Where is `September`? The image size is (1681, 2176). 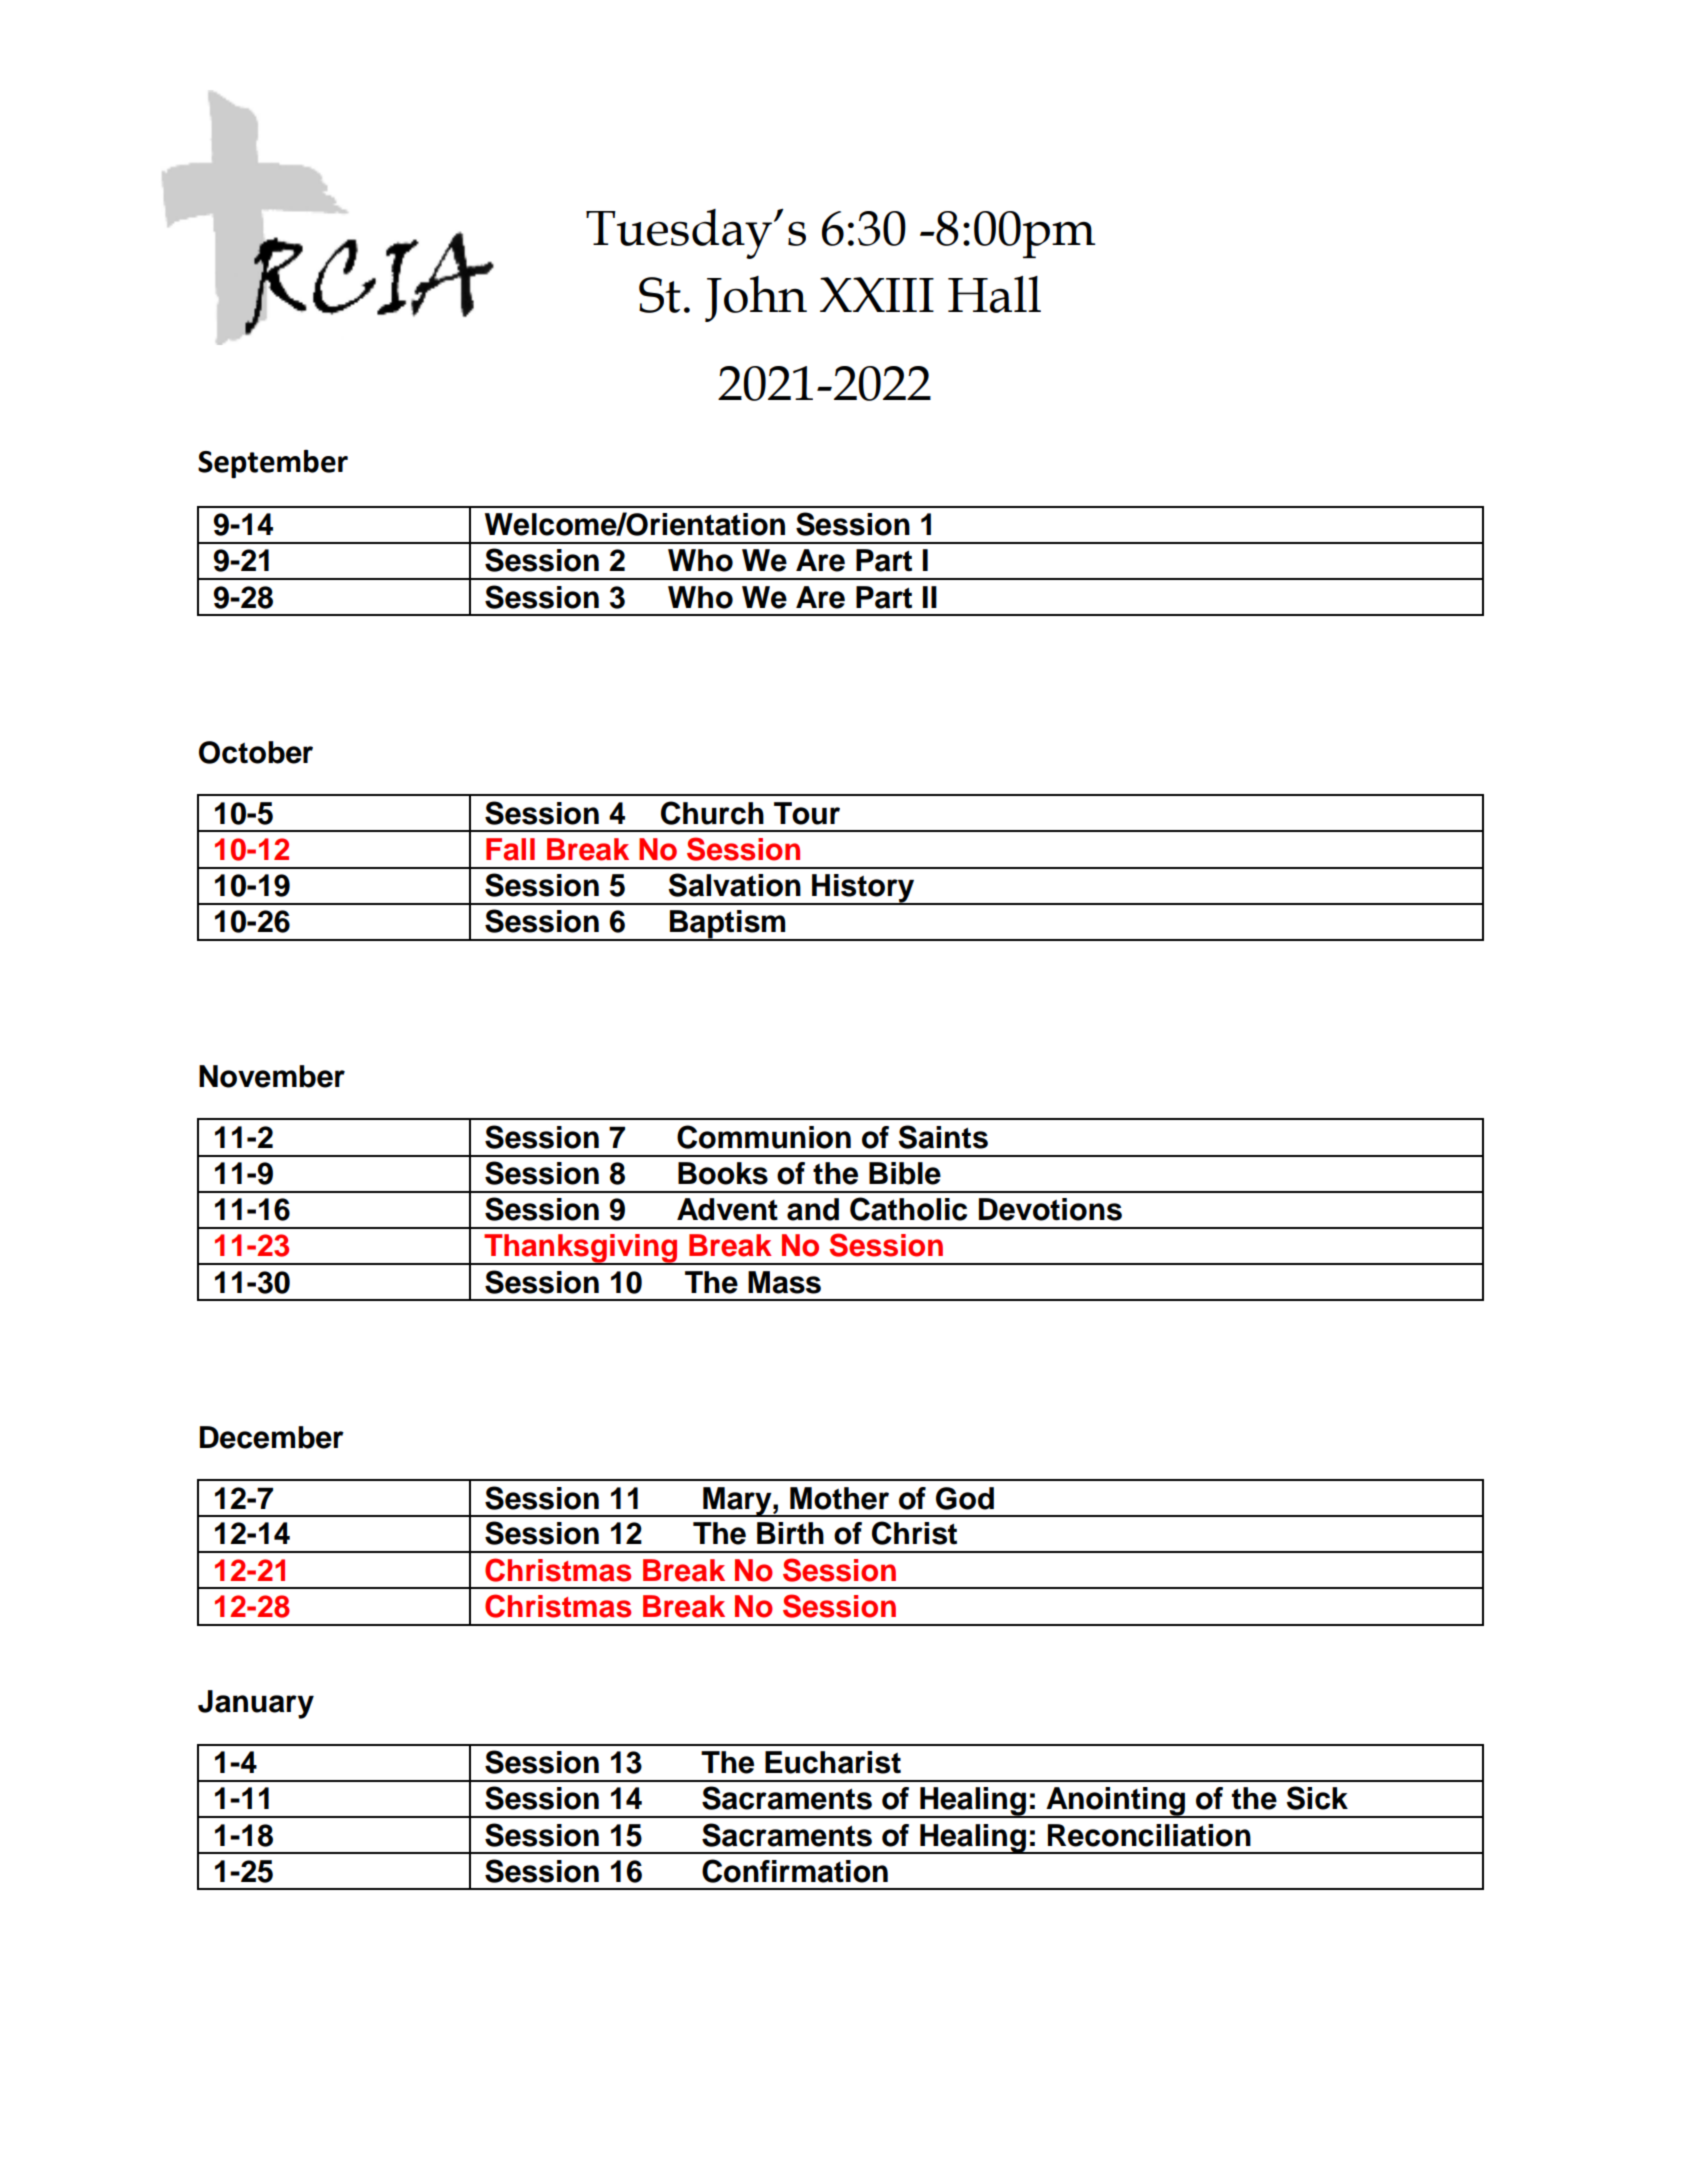
September is located at coordinates (273, 464).
